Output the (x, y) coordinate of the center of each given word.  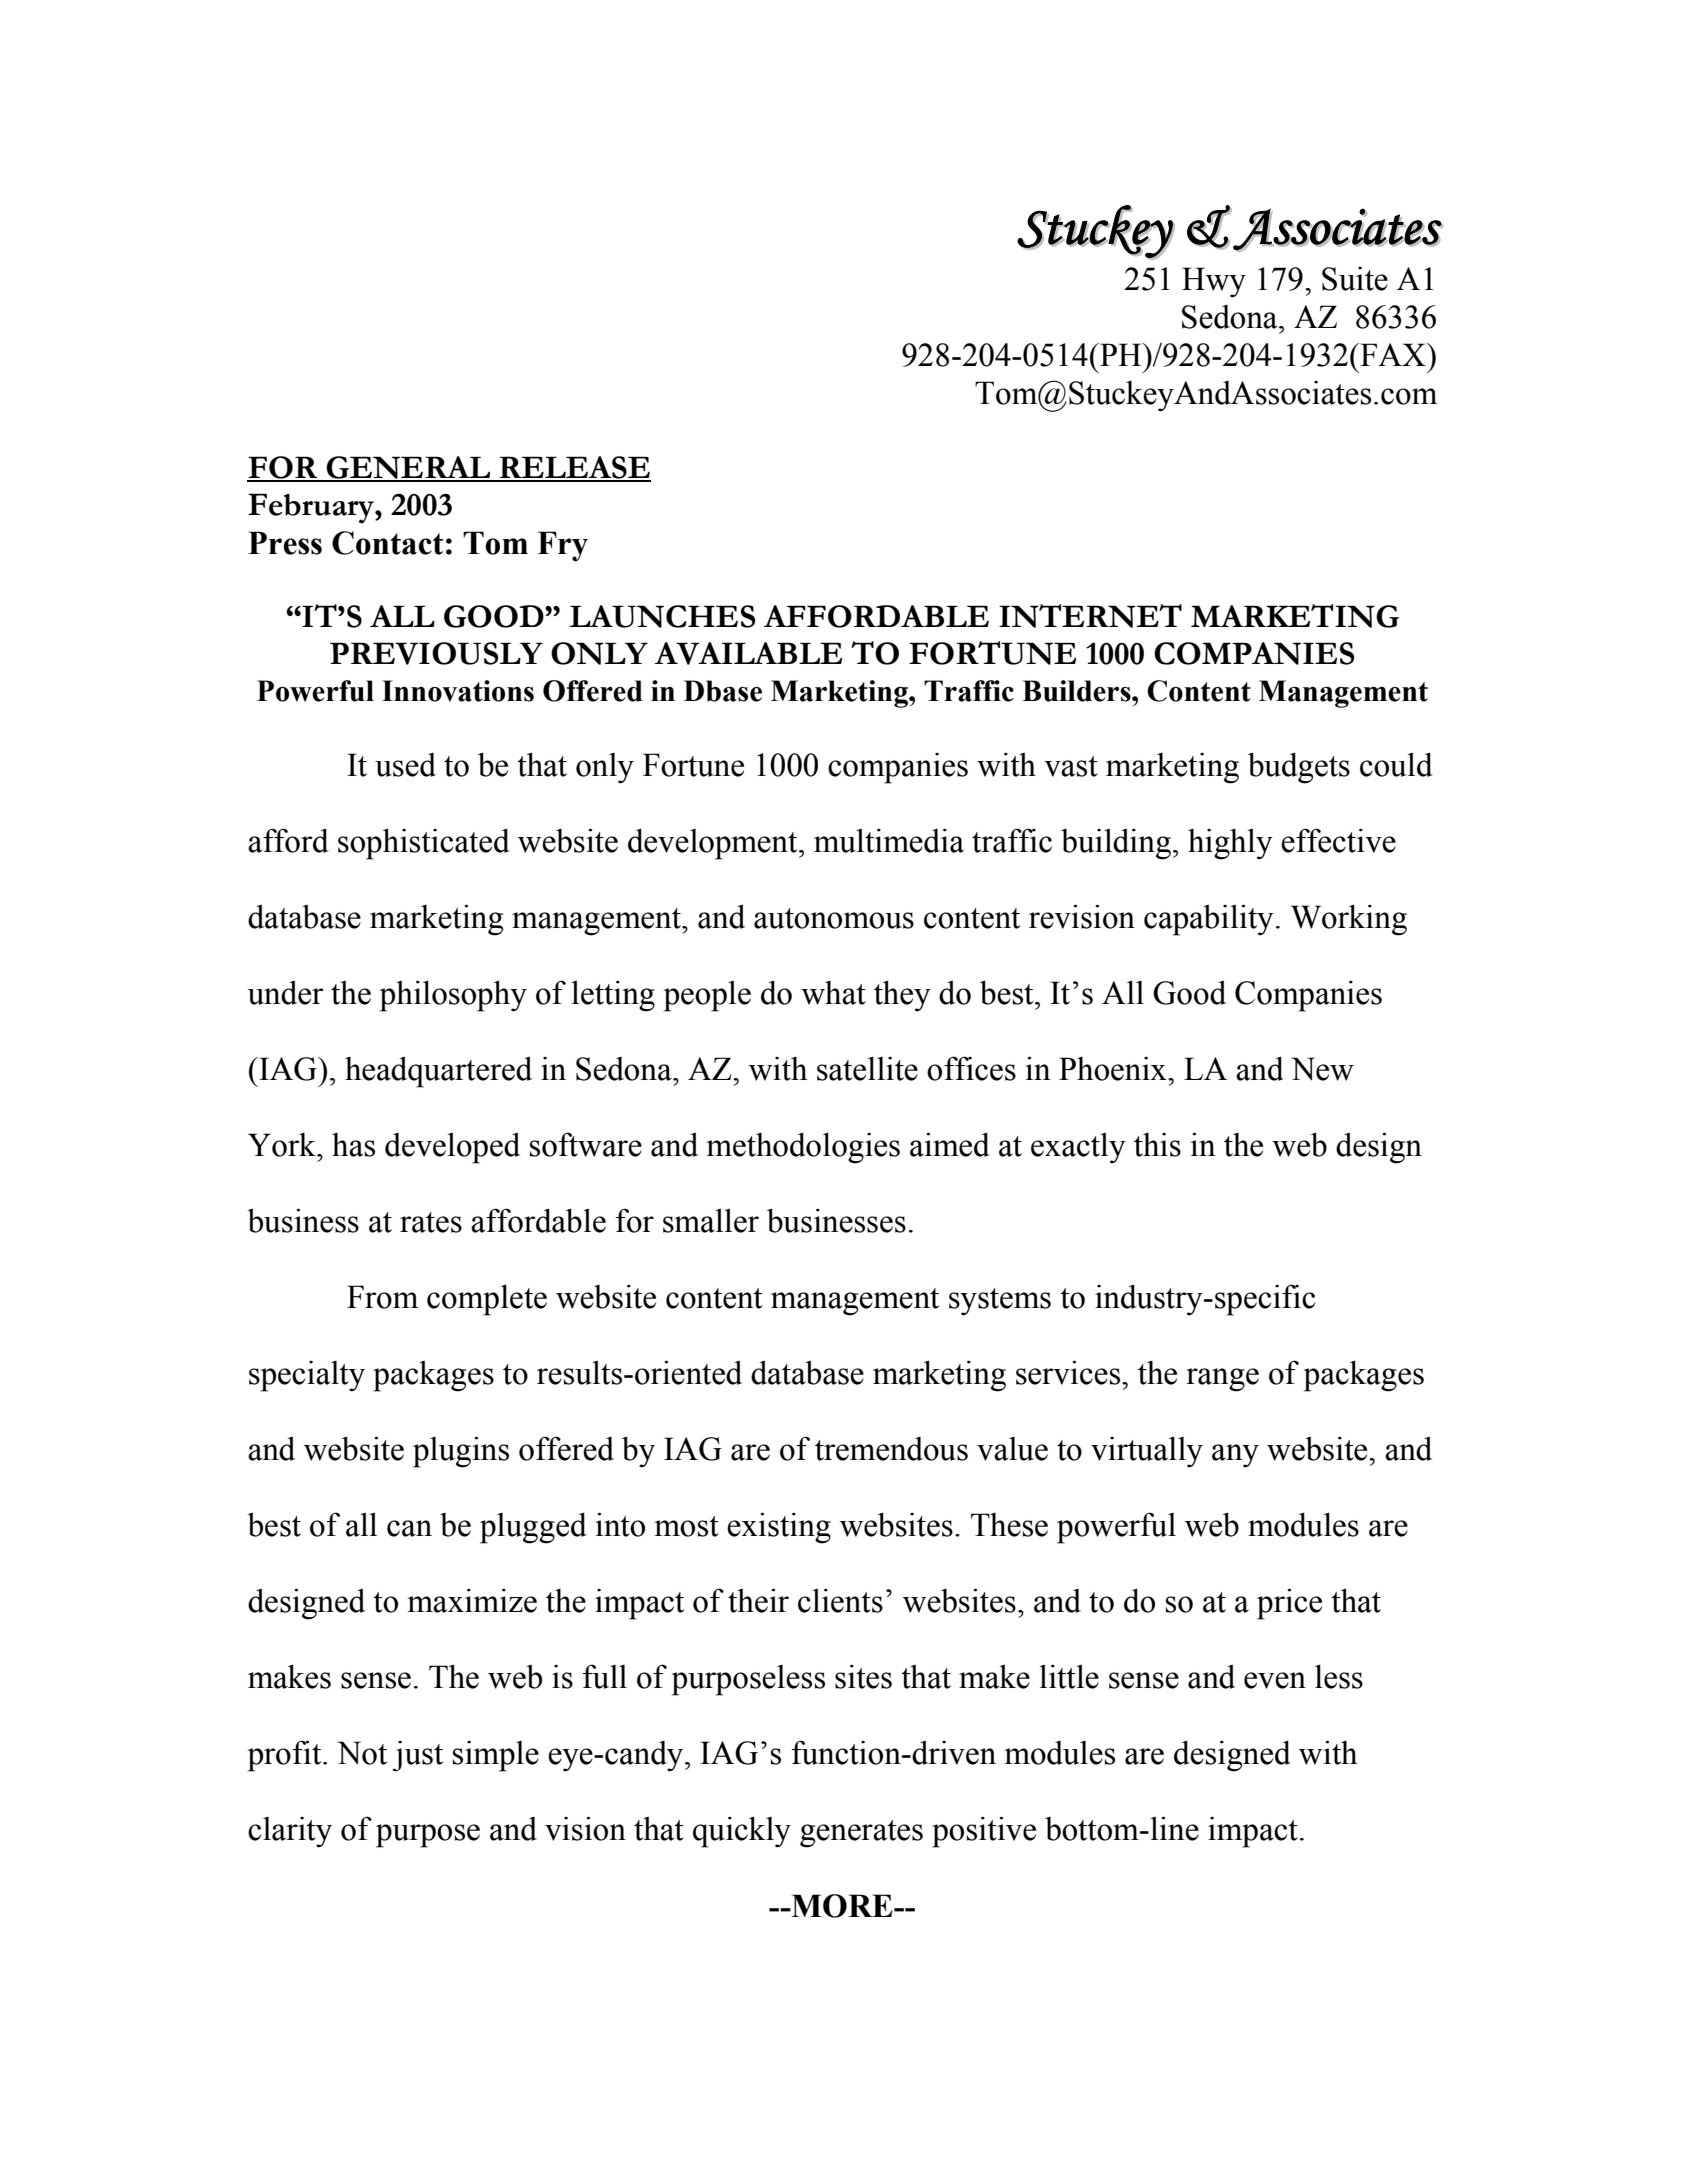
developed (452, 1148)
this (1157, 1145)
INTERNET (1090, 616)
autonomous (834, 918)
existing (779, 1528)
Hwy (1214, 282)
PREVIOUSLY (436, 653)
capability (1209, 920)
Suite (1355, 279)
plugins (461, 1452)
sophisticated (424, 844)
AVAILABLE (748, 653)
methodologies (803, 1148)
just (417, 1756)
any (1235, 1456)
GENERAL (408, 468)
